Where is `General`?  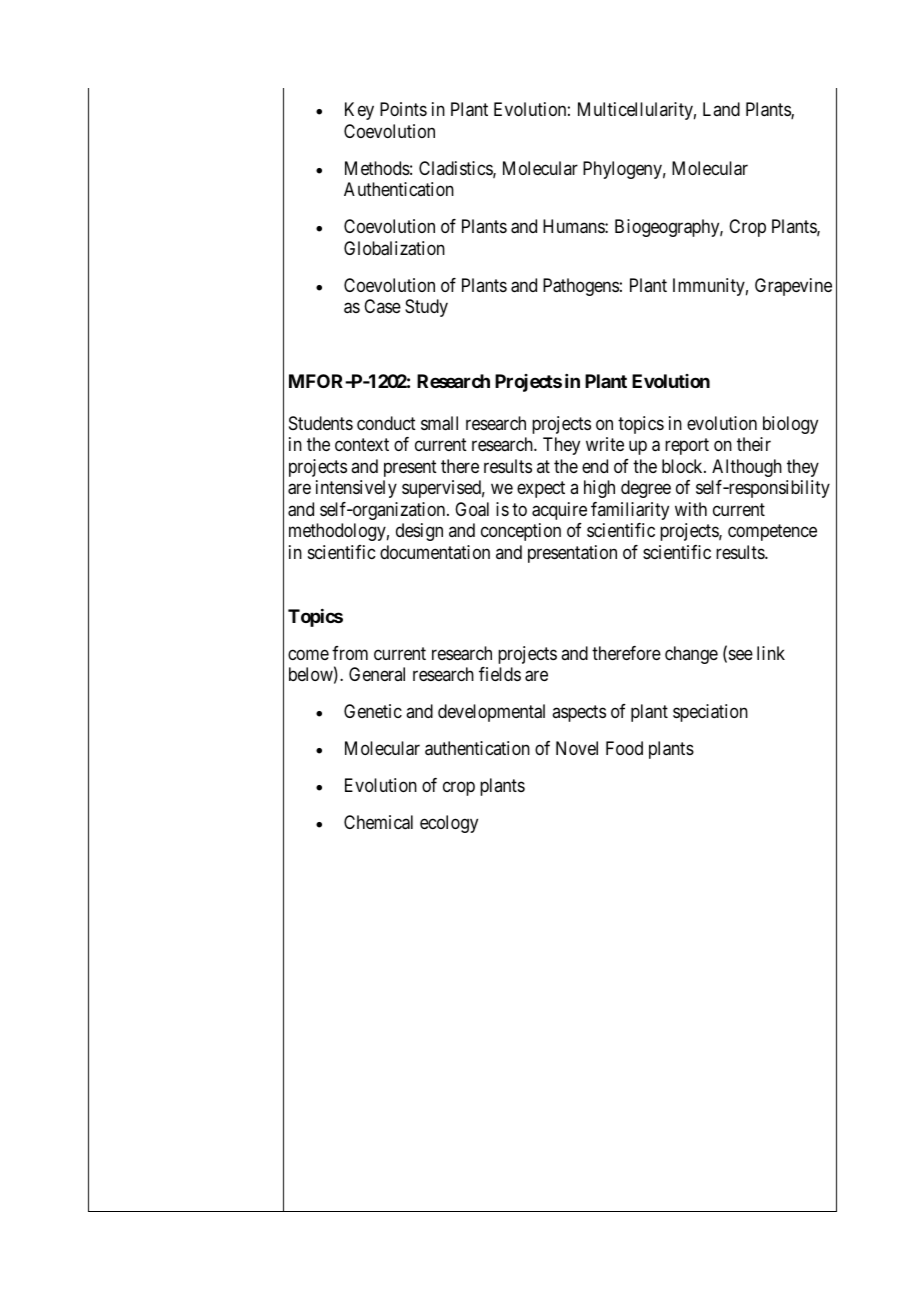 General is located at coordinates (377, 674).
